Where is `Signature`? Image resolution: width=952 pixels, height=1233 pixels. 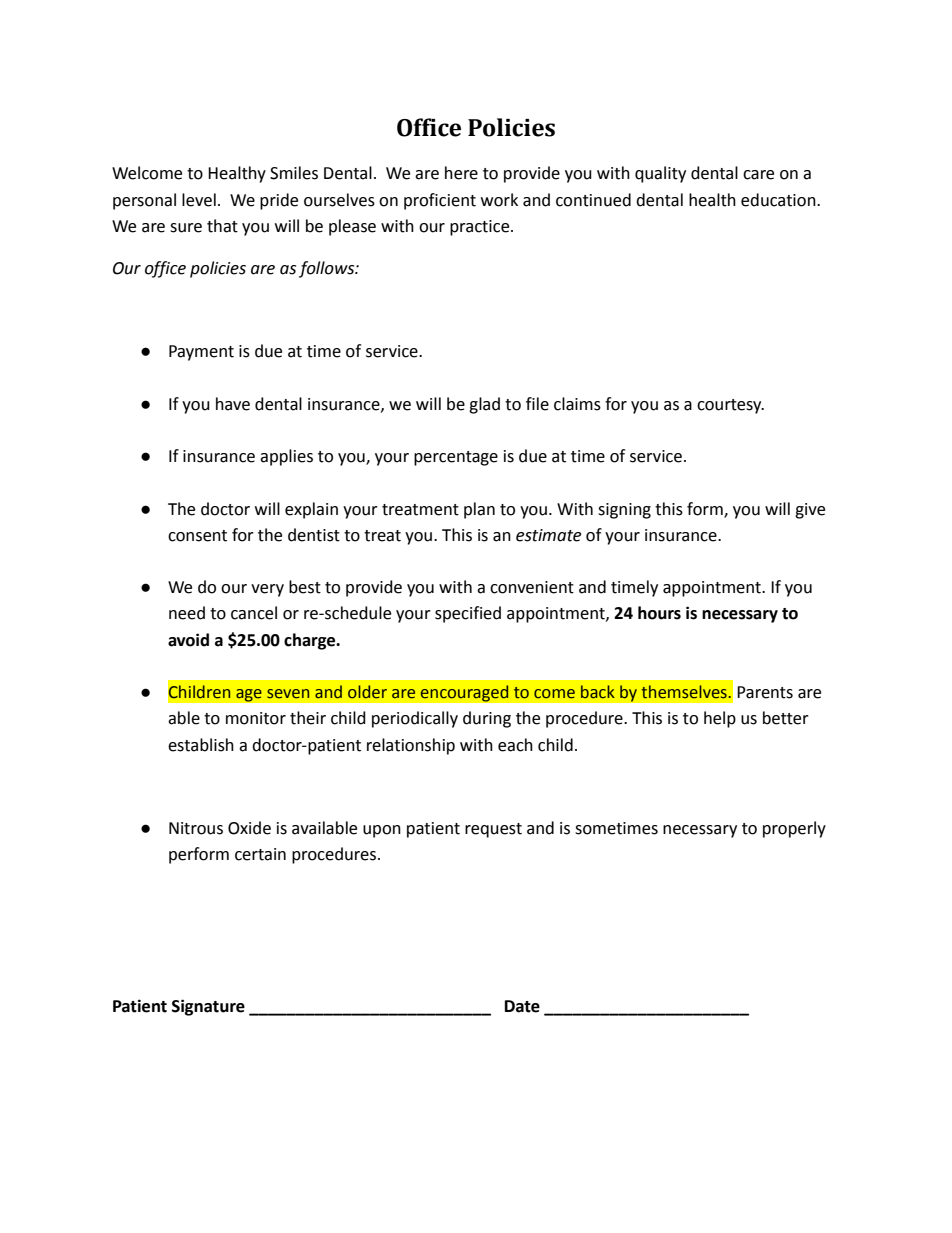
Signature is located at coordinates (208, 1007).
